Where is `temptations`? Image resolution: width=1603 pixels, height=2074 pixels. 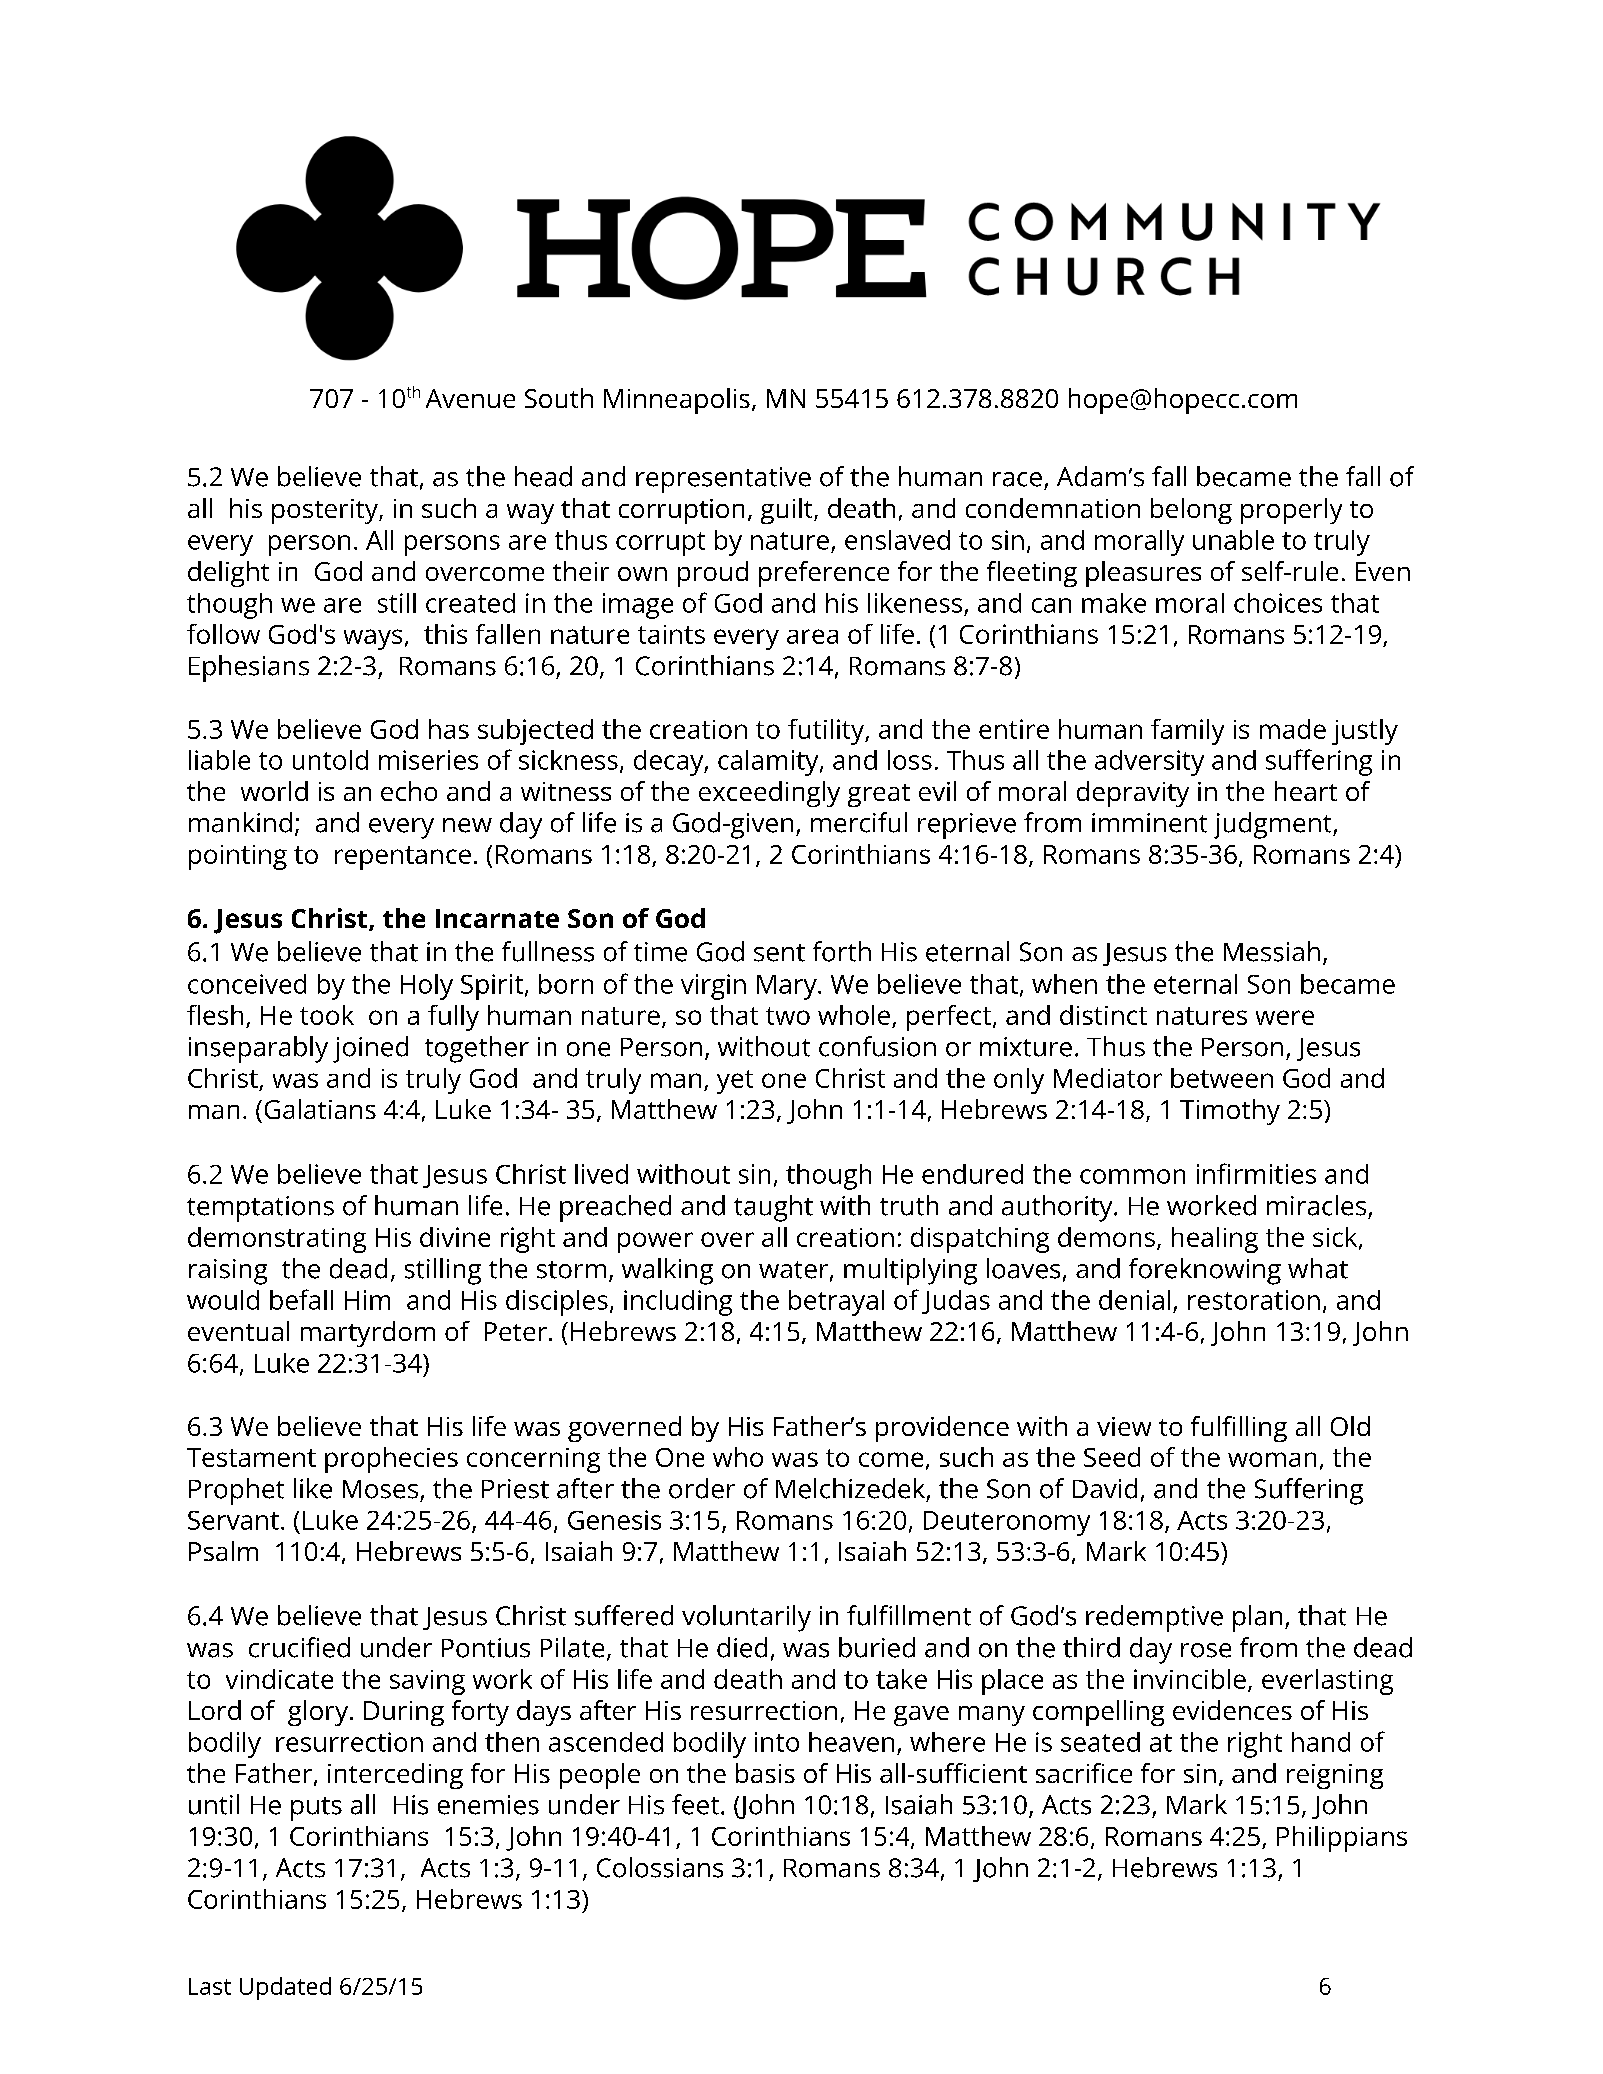
temptations is located at coordinates (260, 1209).
